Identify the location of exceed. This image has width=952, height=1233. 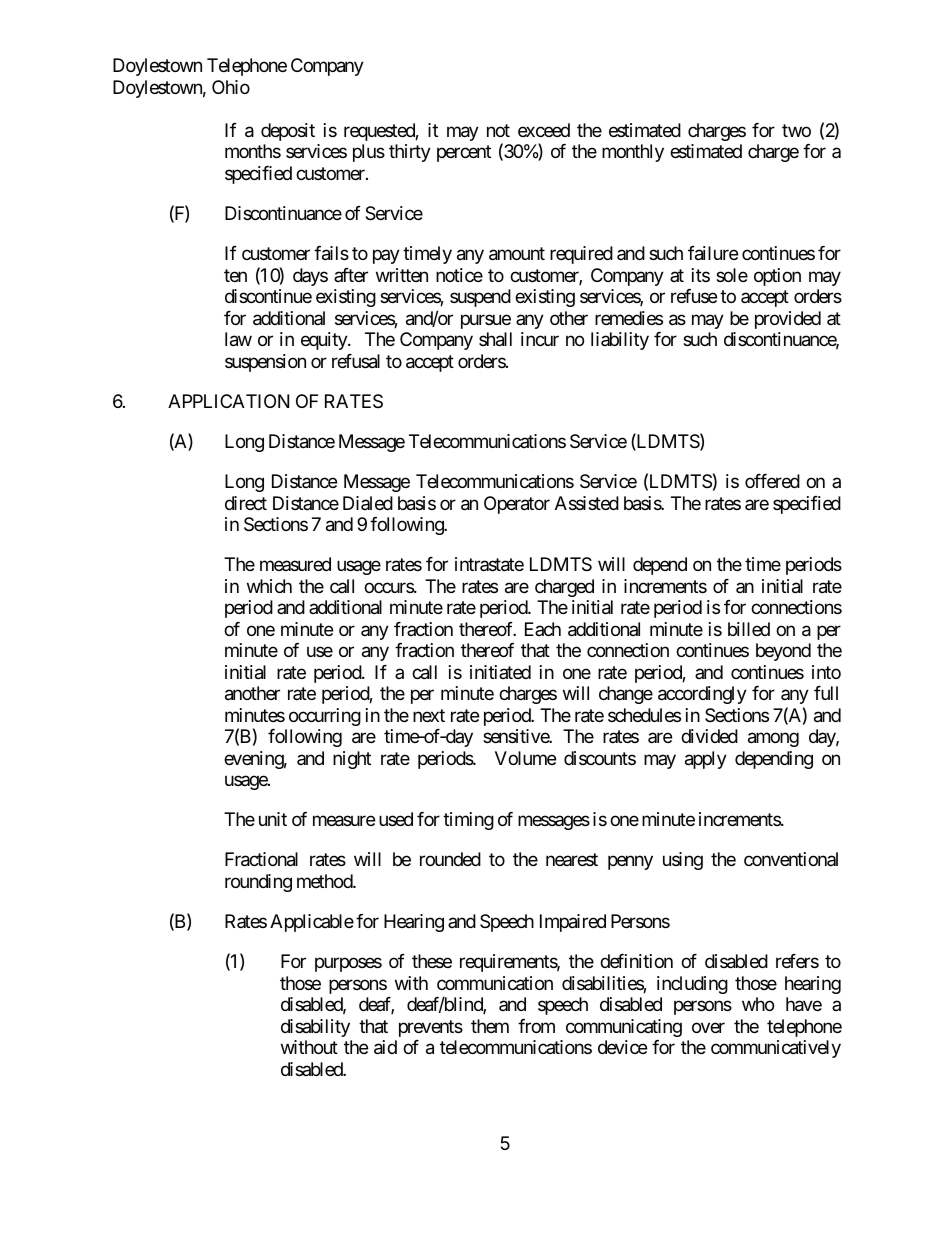
(544, 130).
